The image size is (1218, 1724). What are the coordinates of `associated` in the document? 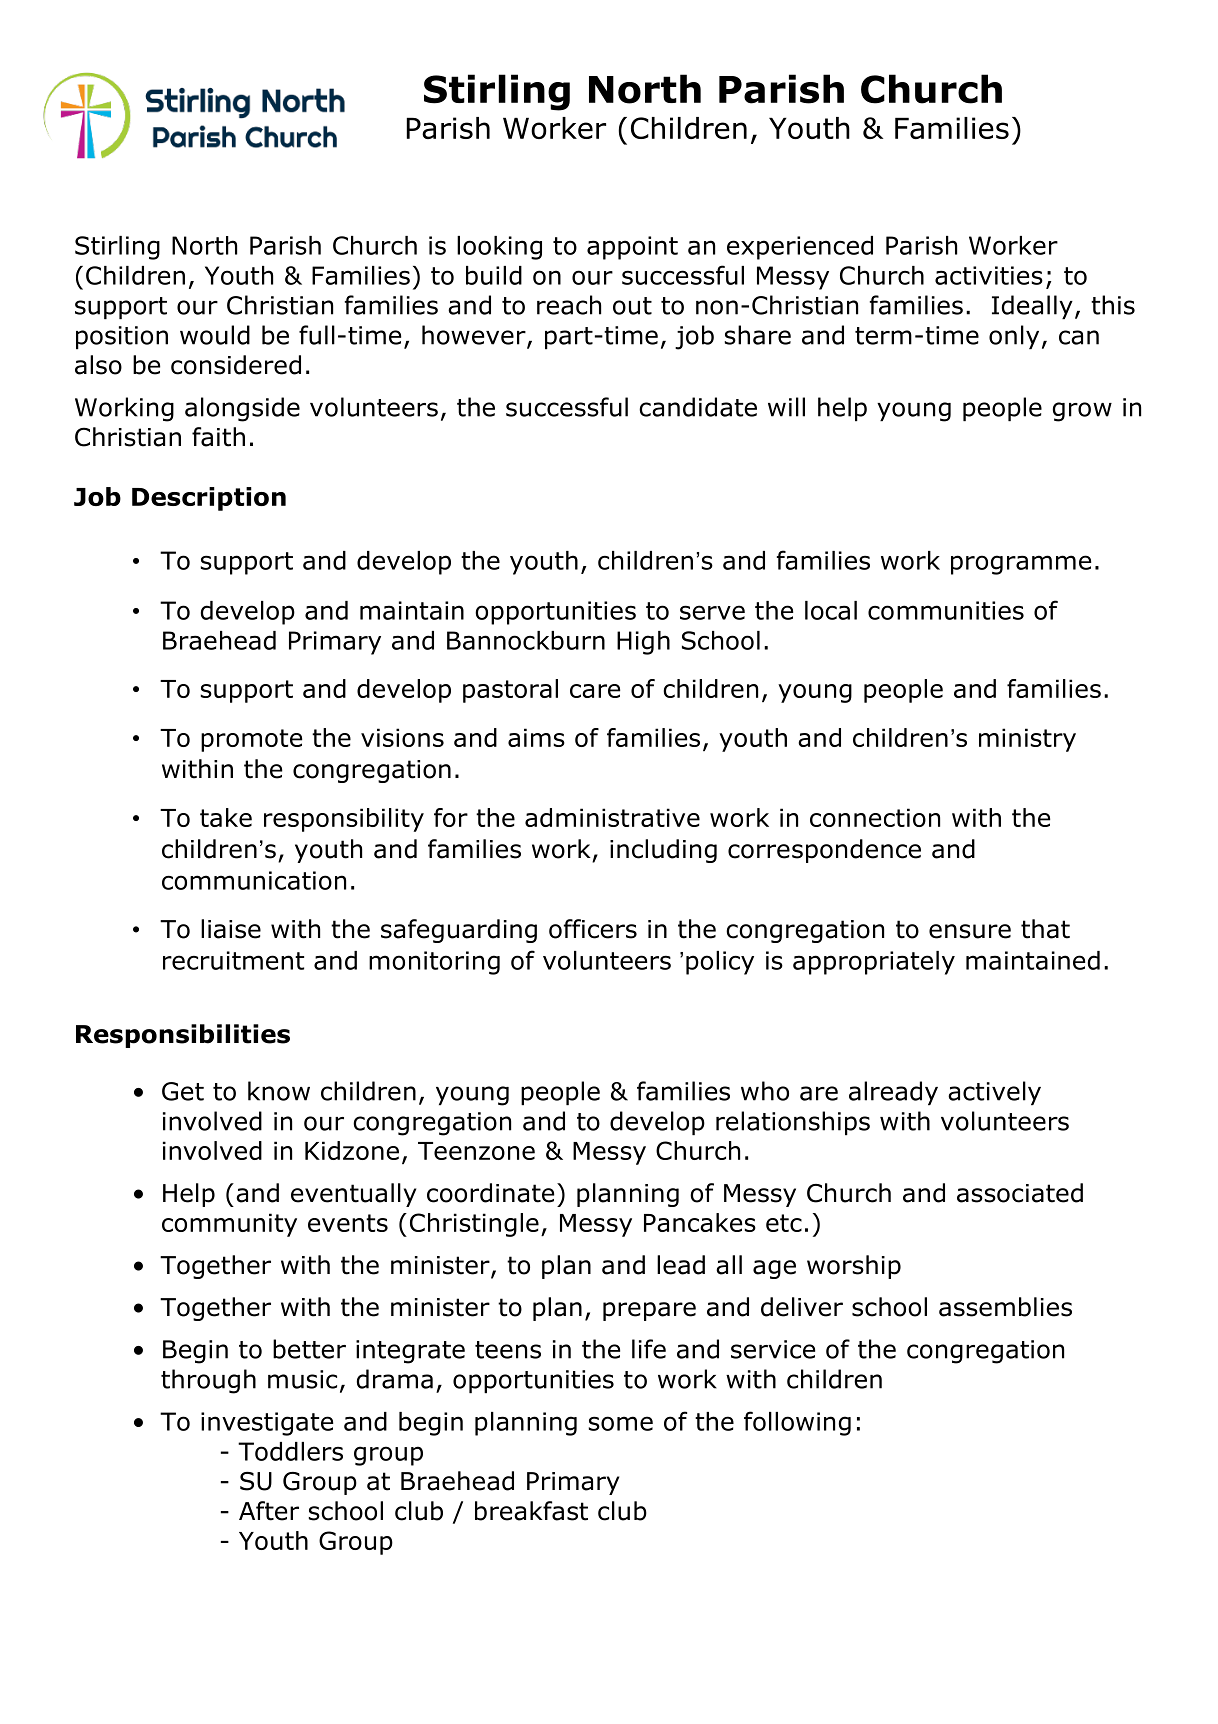 It's located at (1020, 1193).
